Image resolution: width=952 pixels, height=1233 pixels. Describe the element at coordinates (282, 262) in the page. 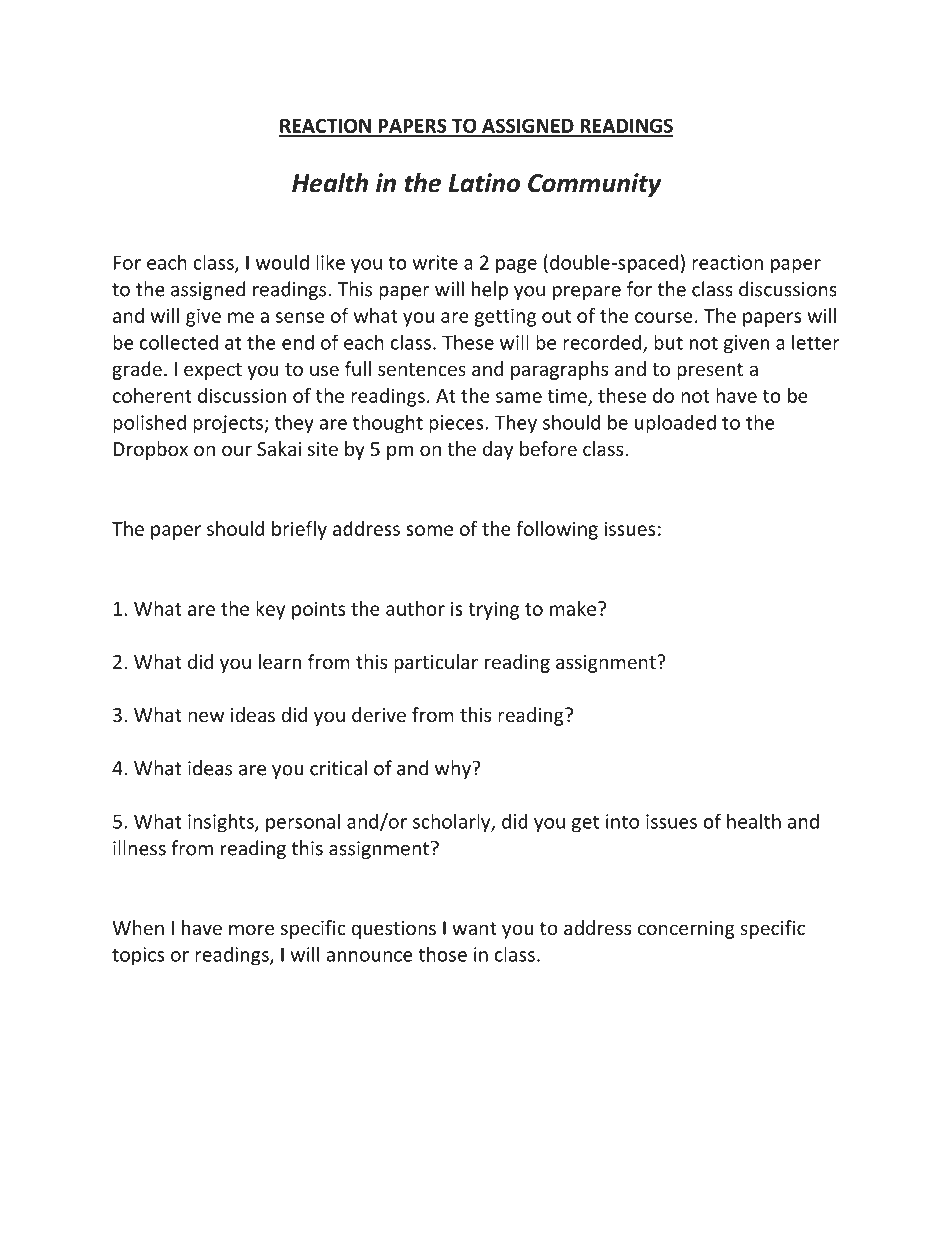

I see `would` at that location.
